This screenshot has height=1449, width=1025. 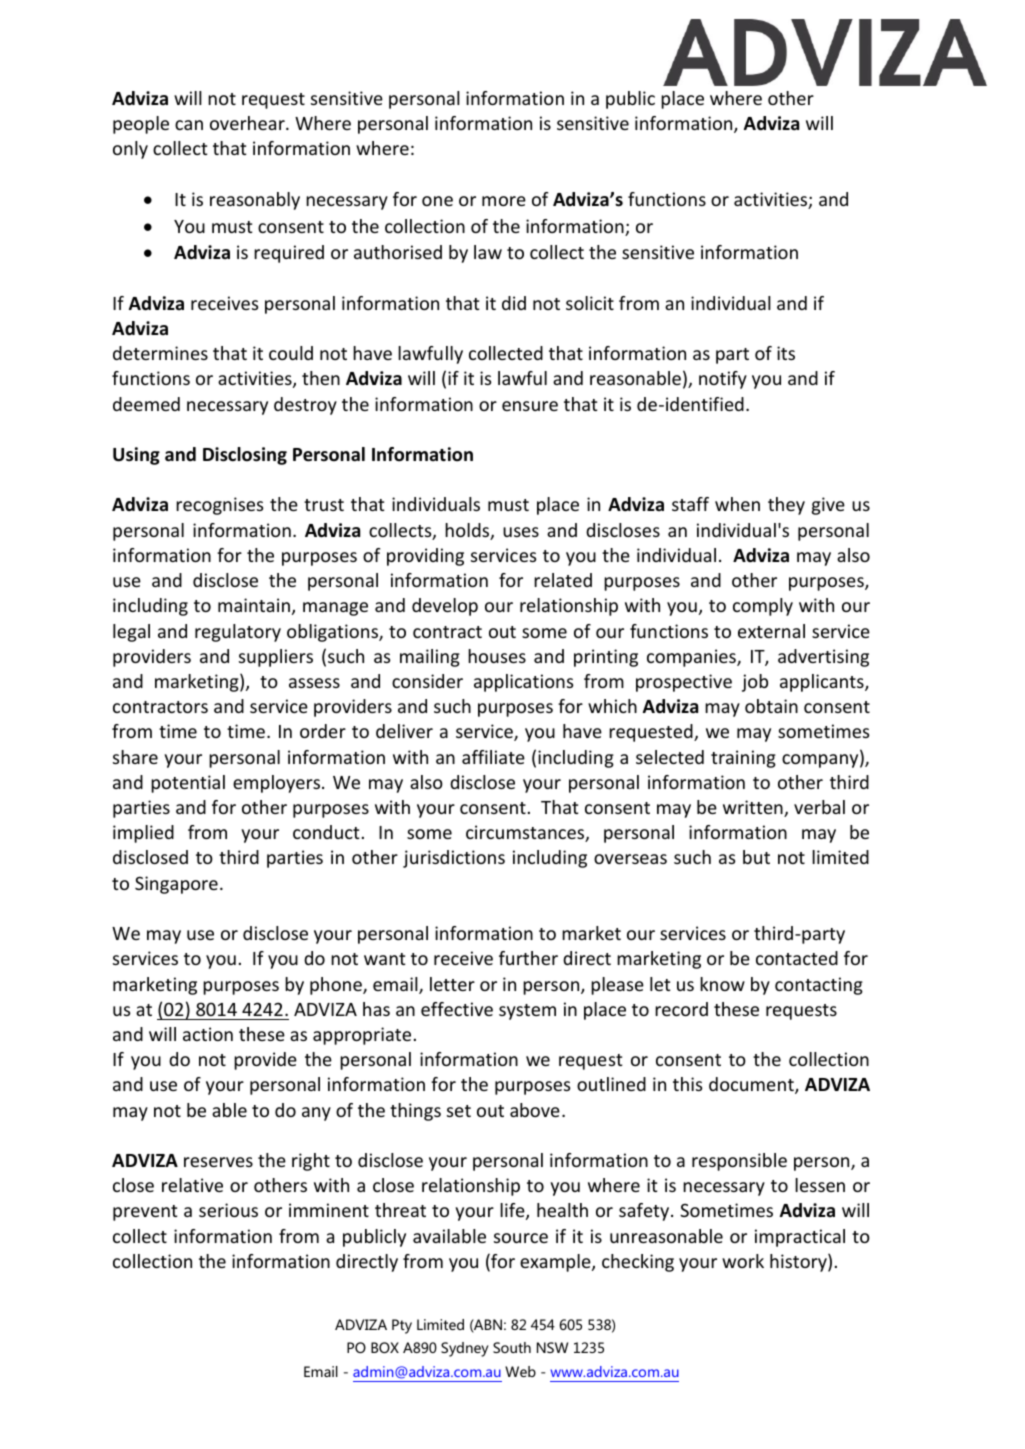 I want to click on when, so click(x=737, y=504).
